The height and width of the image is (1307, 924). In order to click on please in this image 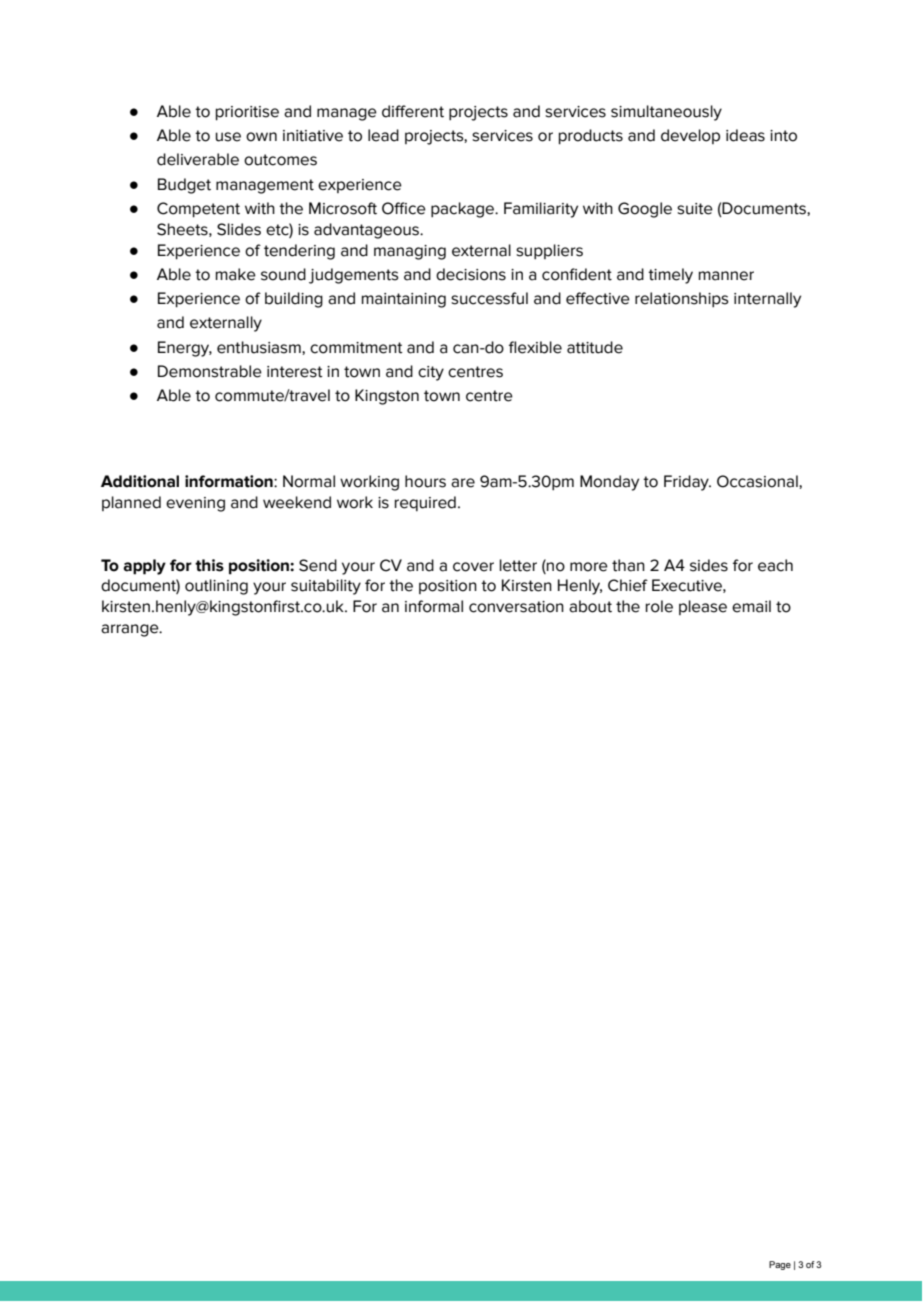, I will do `click(703, 607)`.
